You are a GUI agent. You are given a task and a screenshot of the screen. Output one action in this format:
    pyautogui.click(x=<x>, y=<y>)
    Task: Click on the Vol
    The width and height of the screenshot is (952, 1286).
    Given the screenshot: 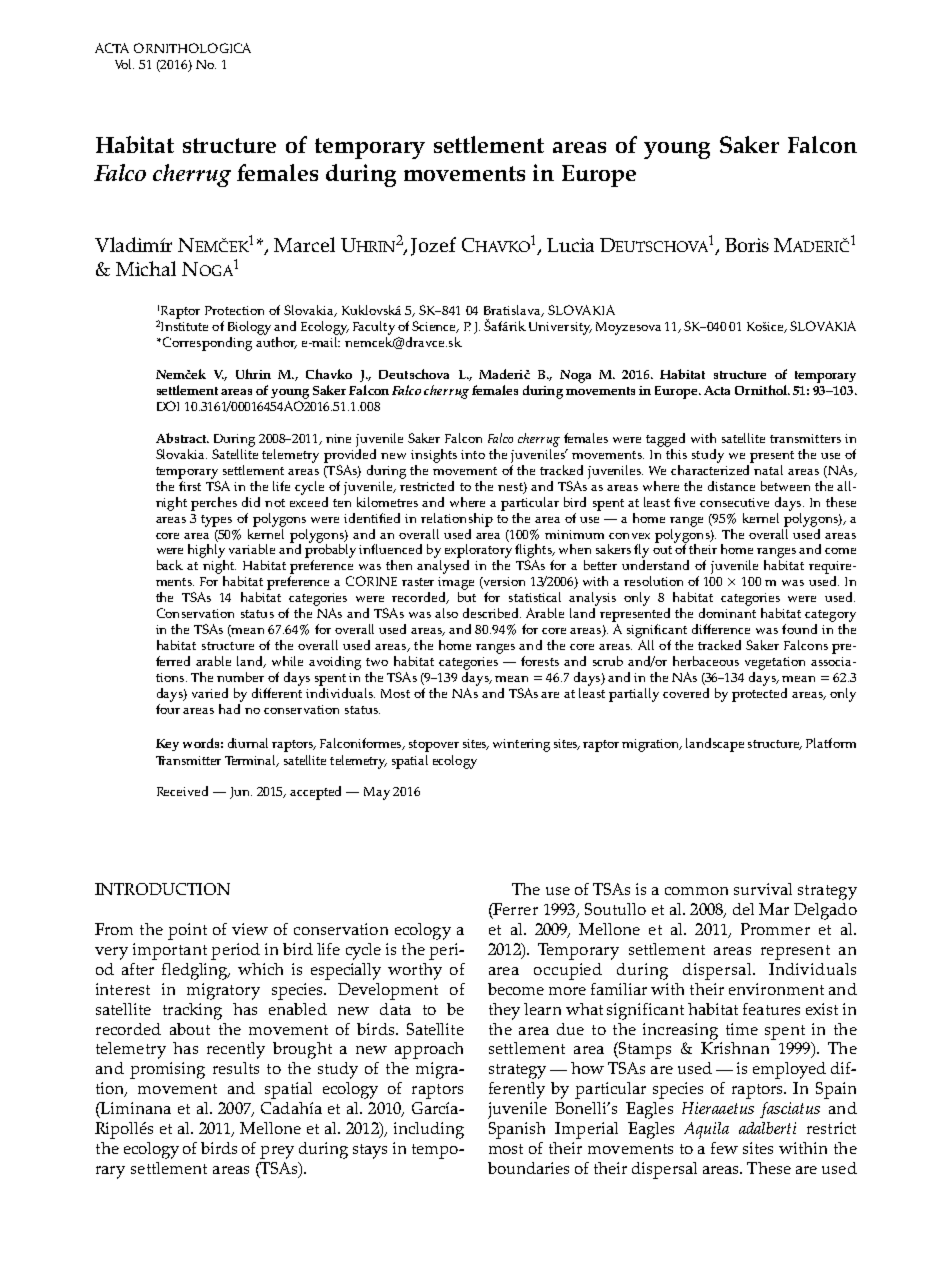 What is the action you would take?
    pyautogui.click(x=124, y=64)
